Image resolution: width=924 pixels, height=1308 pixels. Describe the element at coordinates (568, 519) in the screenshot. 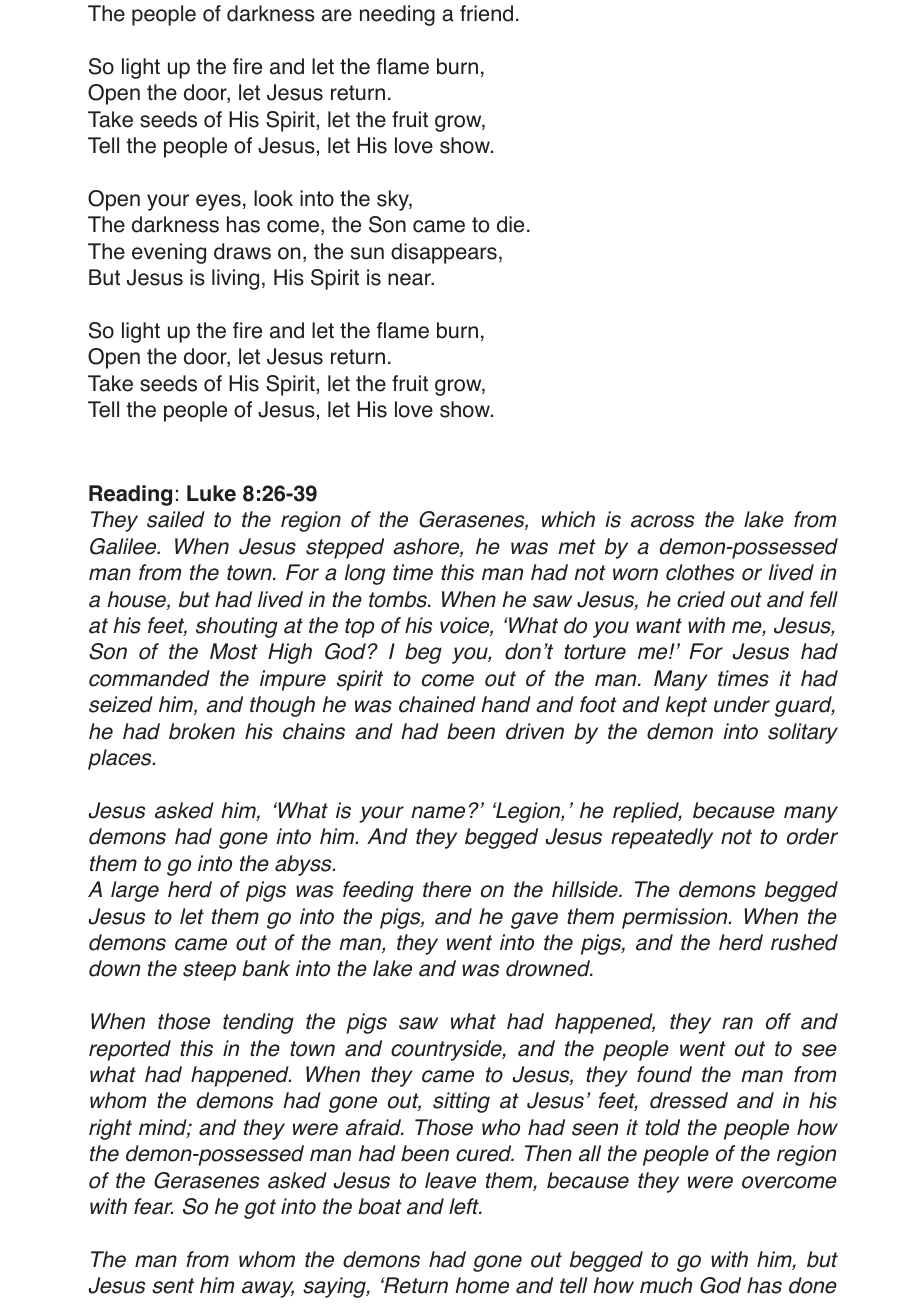

I see `which` at that location.
